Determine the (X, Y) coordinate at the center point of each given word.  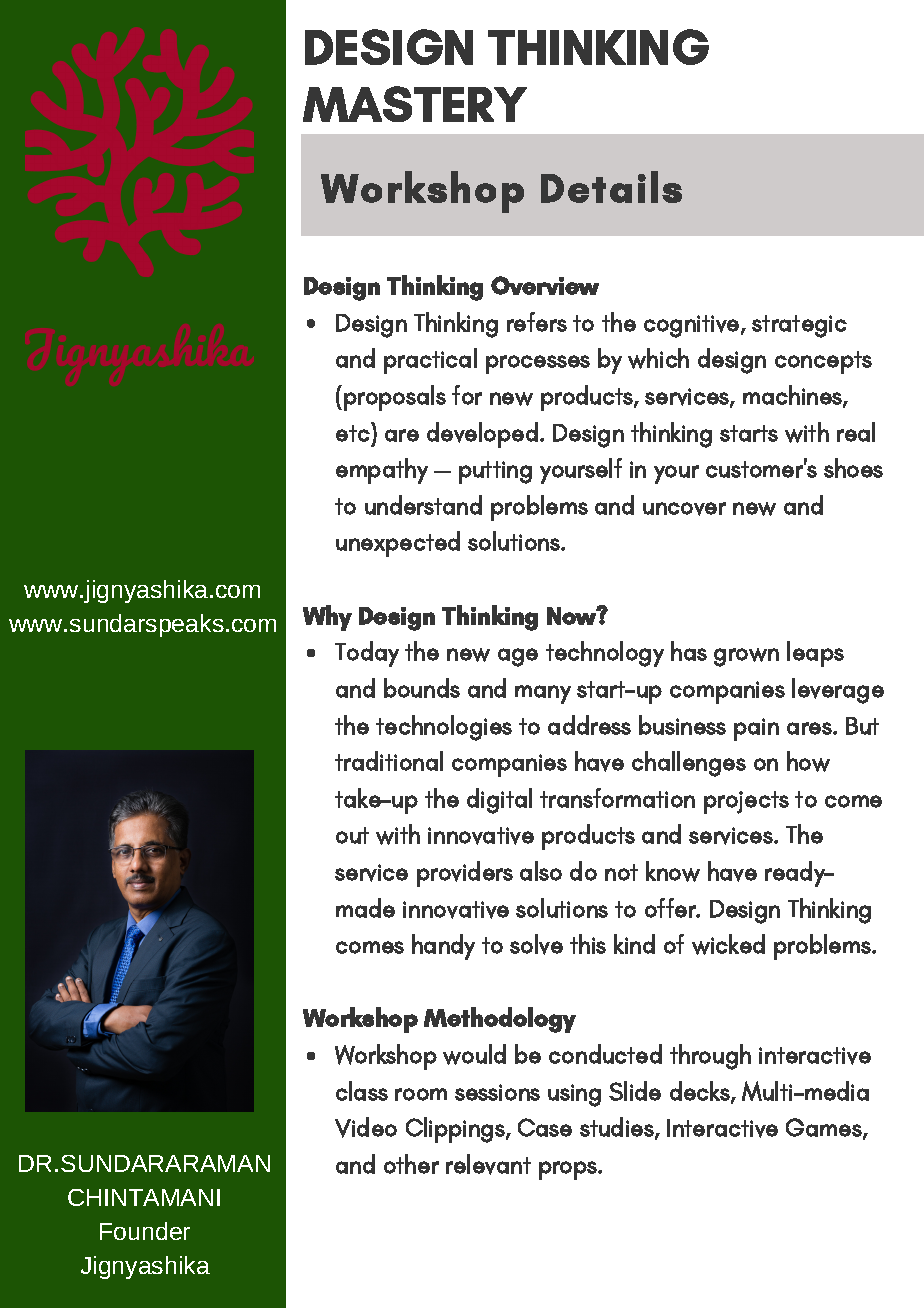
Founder (145, 1231)
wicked (728, 944)
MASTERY (415, 104)
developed (482, 435)
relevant (488, 1164)
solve (536, 944)
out (352, 835)
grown (746, 657)
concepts (823, 362)
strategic (799, 326)
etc (354, 432)
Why (327, 618)
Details (611, 187)
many (543, 694)
